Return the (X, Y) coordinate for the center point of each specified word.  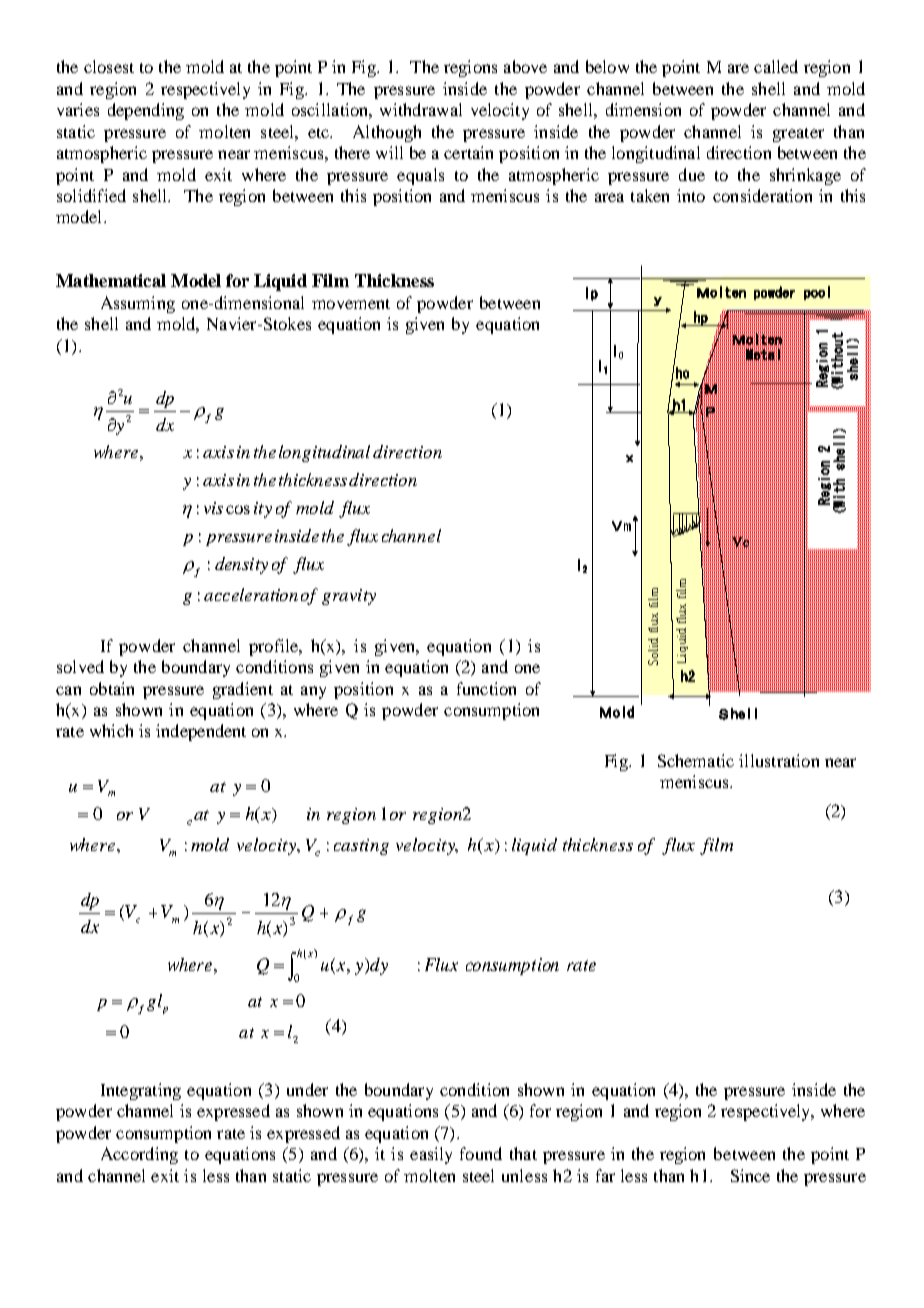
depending (146, 111)
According (139, 1155)
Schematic (696, 760)
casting (361, 847)
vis (213, 508)
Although (387, 133)
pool (817, 293)
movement (351, 304)
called (776, 66)
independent (201, 732)
